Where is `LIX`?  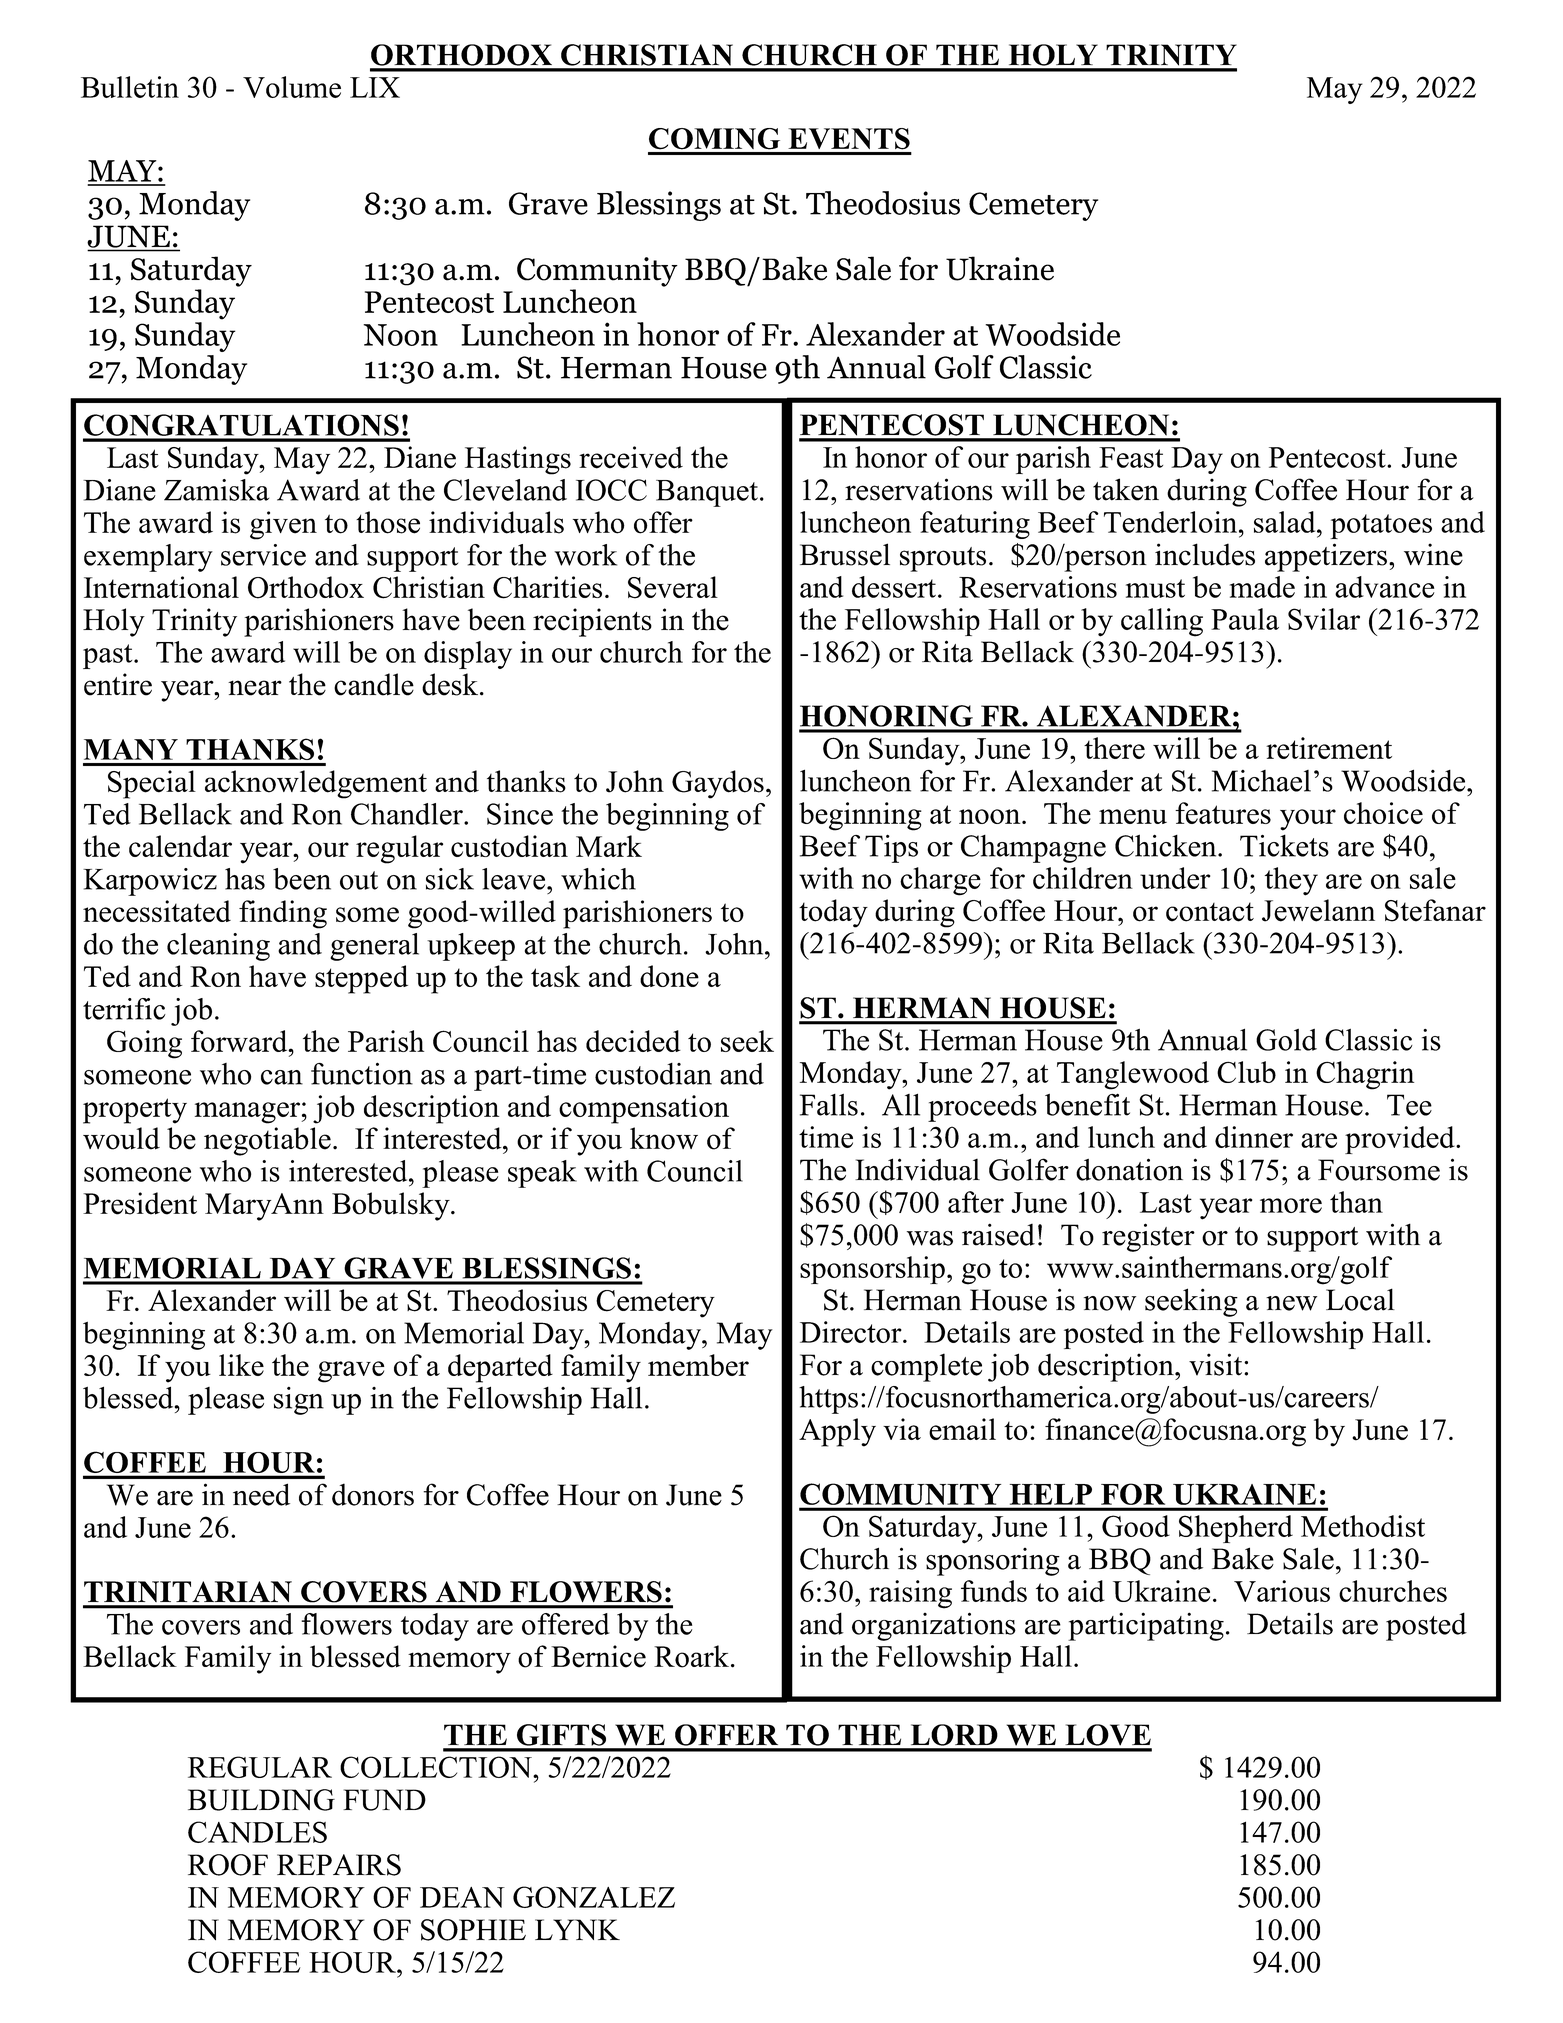 LIX is located at coordinates (375, 87).
